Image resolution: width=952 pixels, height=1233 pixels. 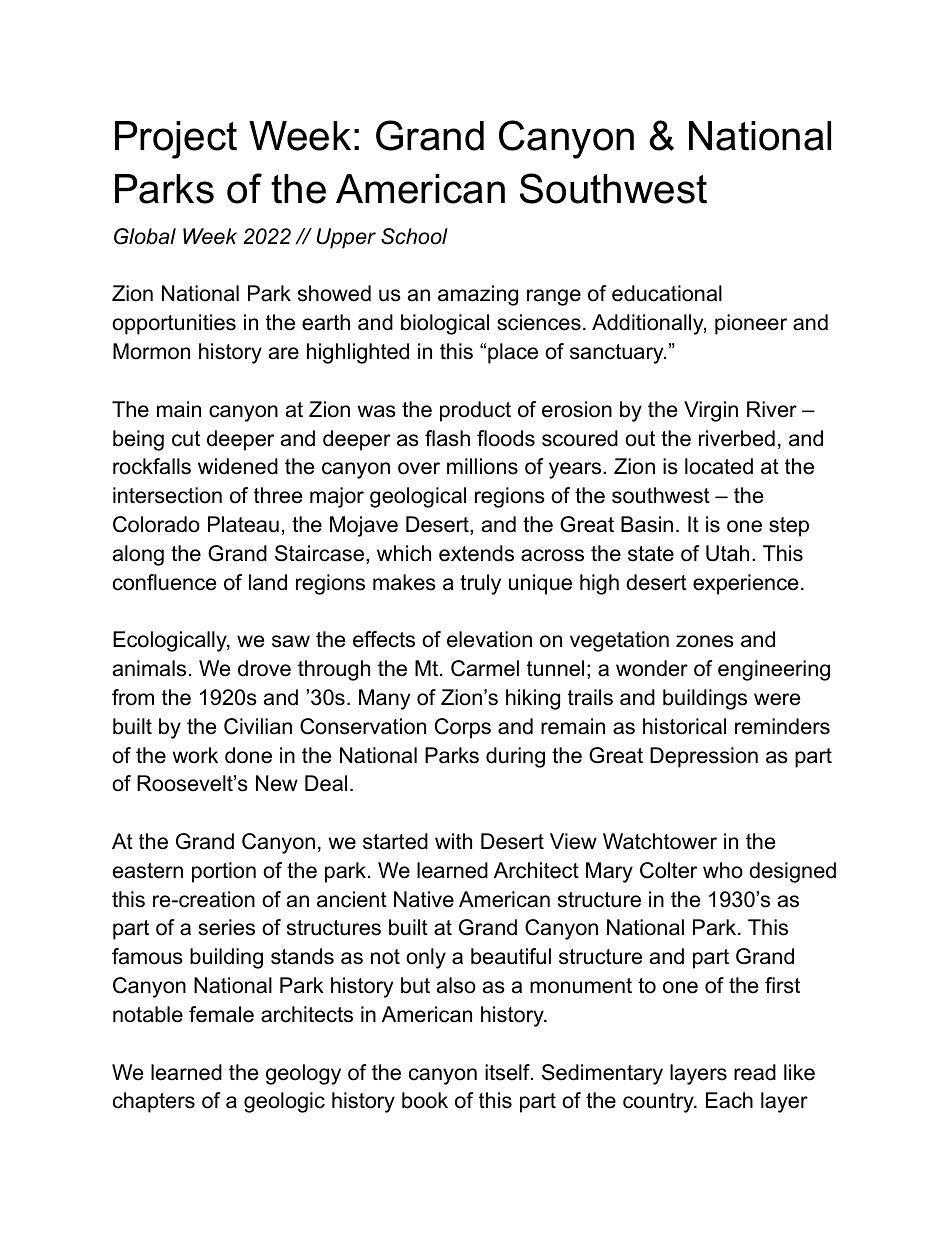 What do you see at coordinates (453, 841) in the screenshot?
I see `with` at bounding box center [453, 841].
